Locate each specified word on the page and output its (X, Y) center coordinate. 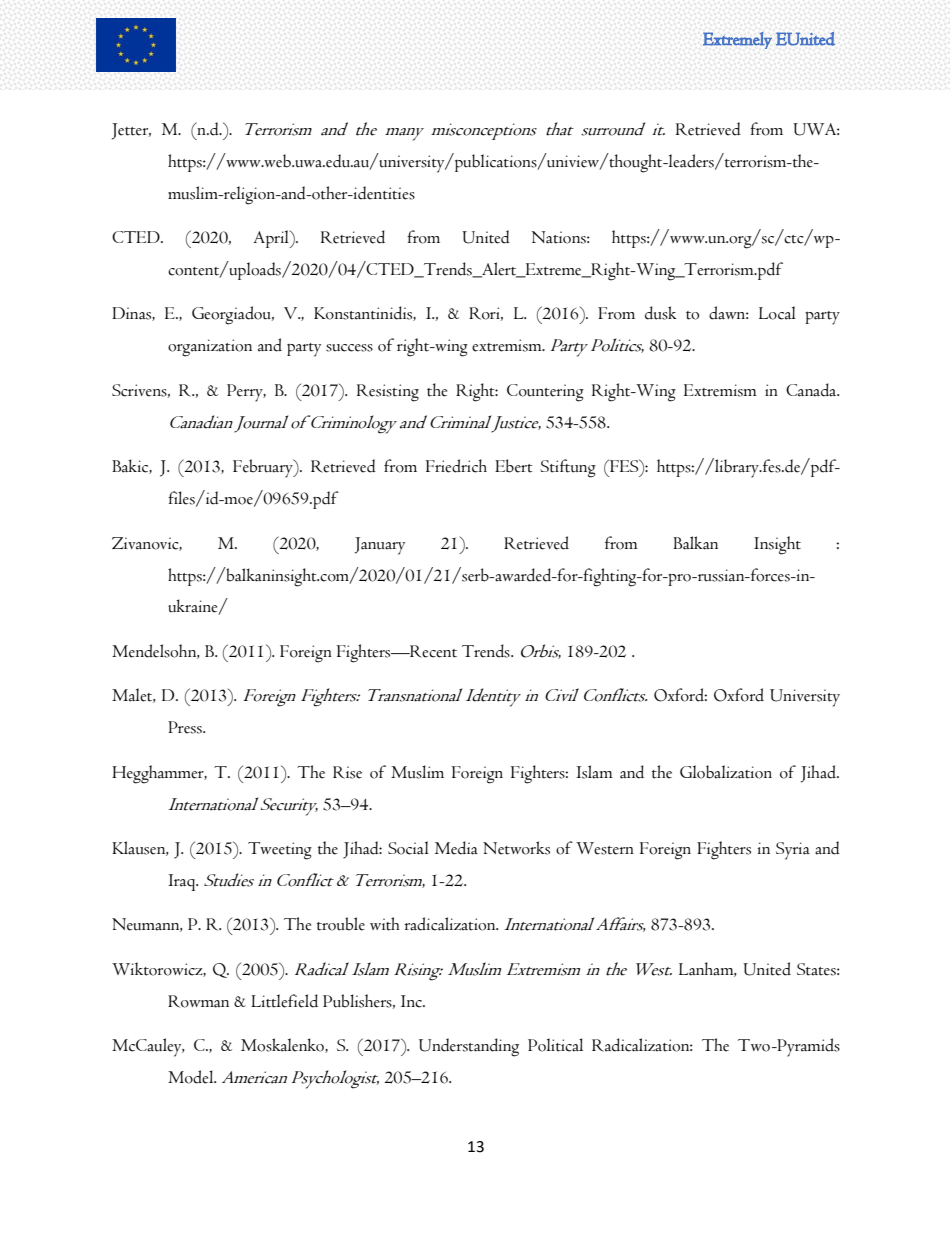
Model (192, 1077)
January (380, 546)
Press (186, 727)
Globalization (726, 772)
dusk (661, 313)
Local (777, 313)
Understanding (469, 1047)
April (272, 239)
